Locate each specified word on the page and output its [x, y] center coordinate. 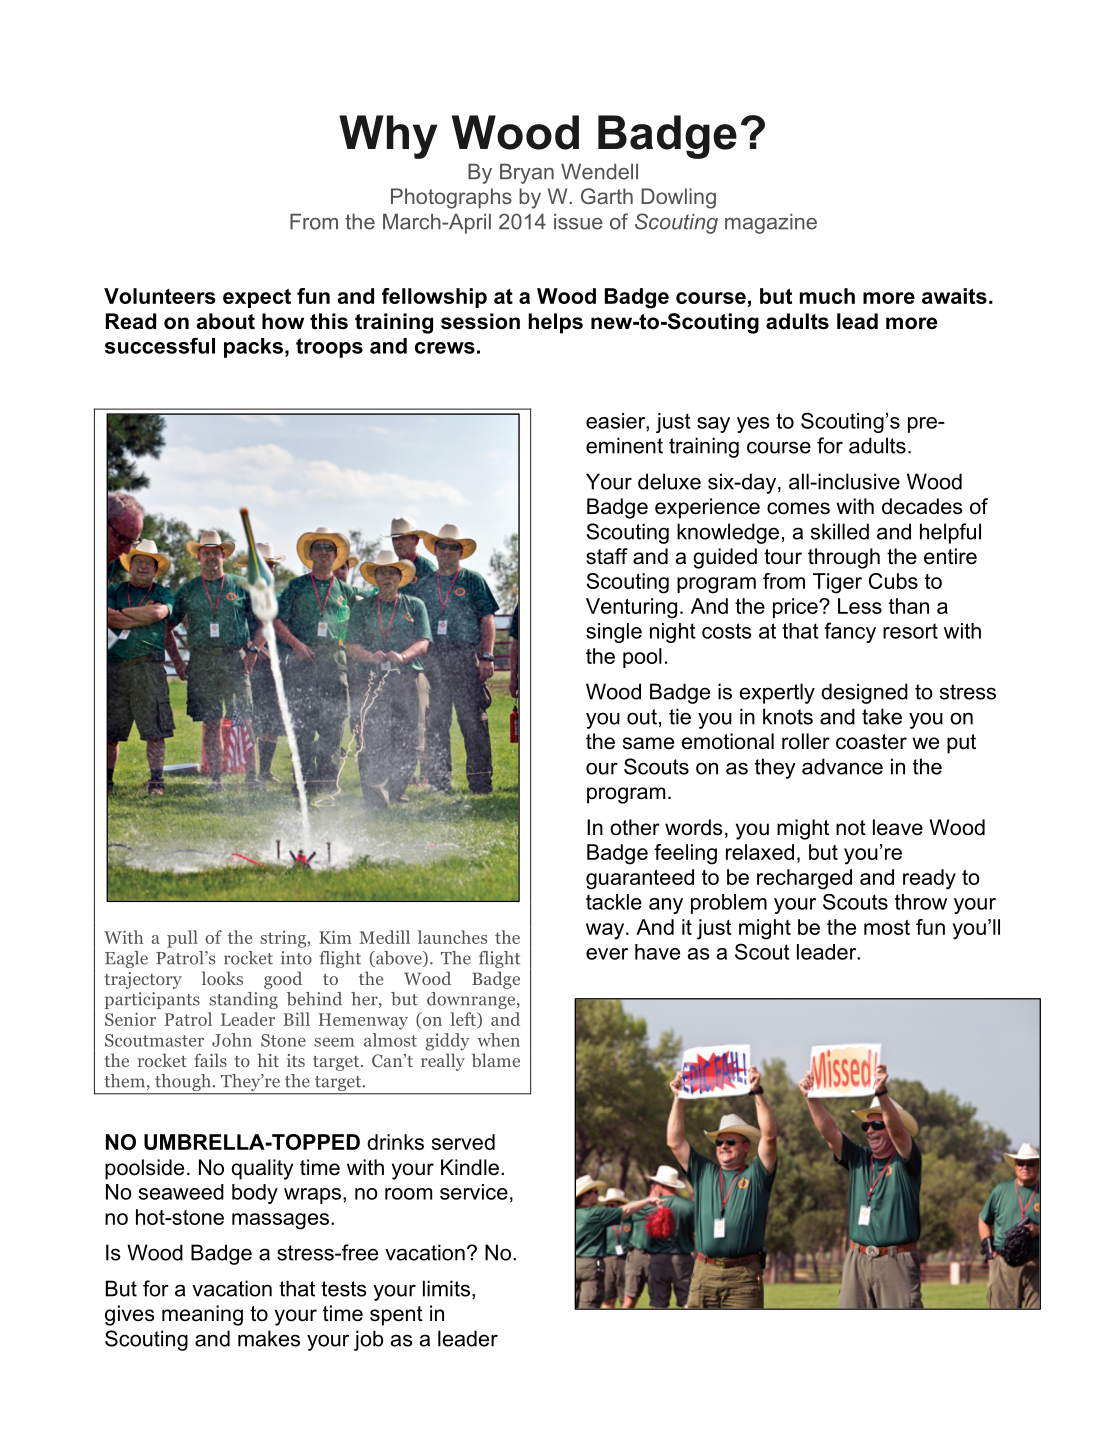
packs [253, 348]
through [844, 558]
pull [182, 939]
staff [607, 556]
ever [607, 954]
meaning [202, 1315]
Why [388, 137]
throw [921, 902]
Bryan [527, 173]
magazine [771, 223]
